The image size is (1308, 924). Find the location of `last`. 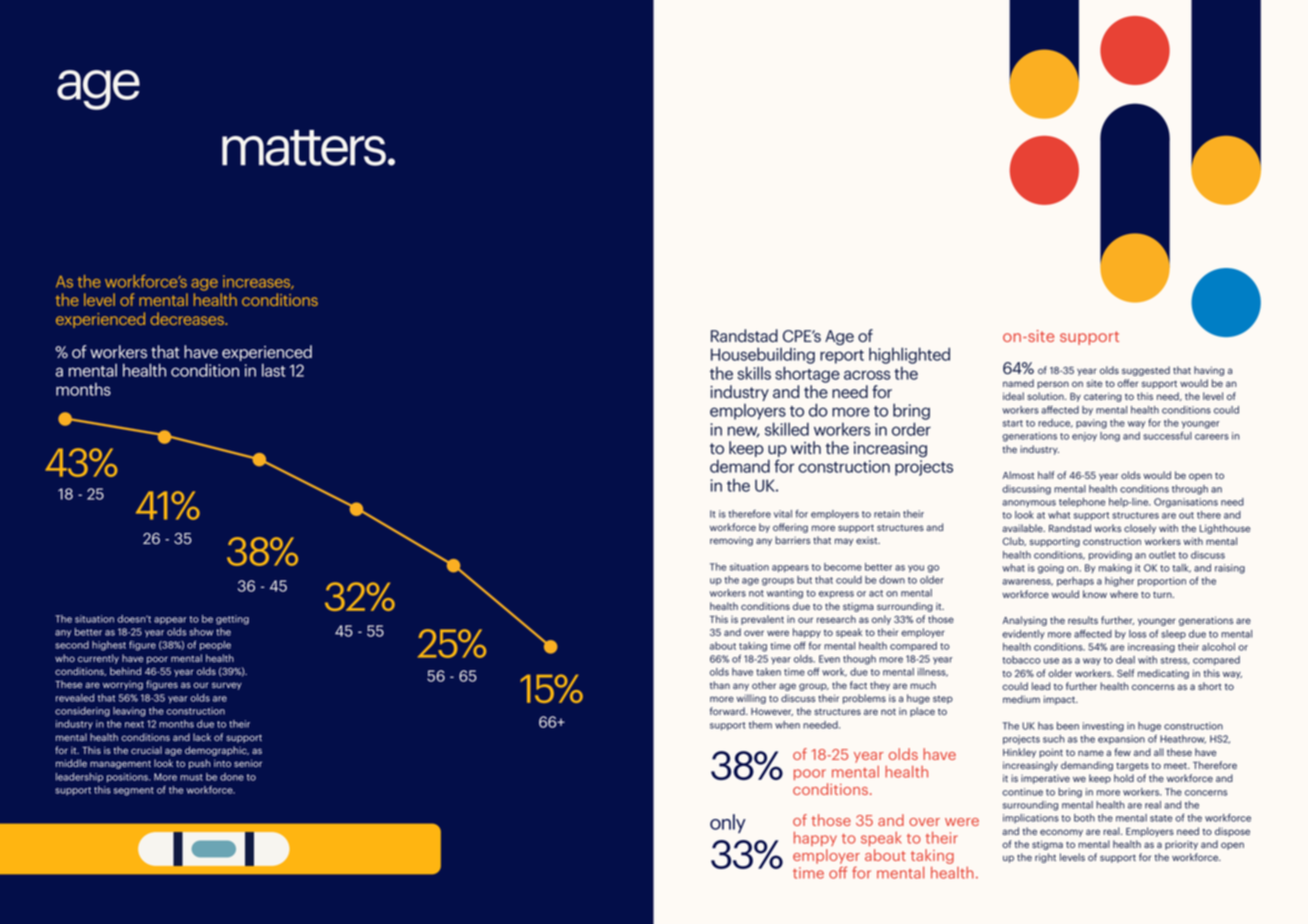

last is located at coordinates (274, 370).
